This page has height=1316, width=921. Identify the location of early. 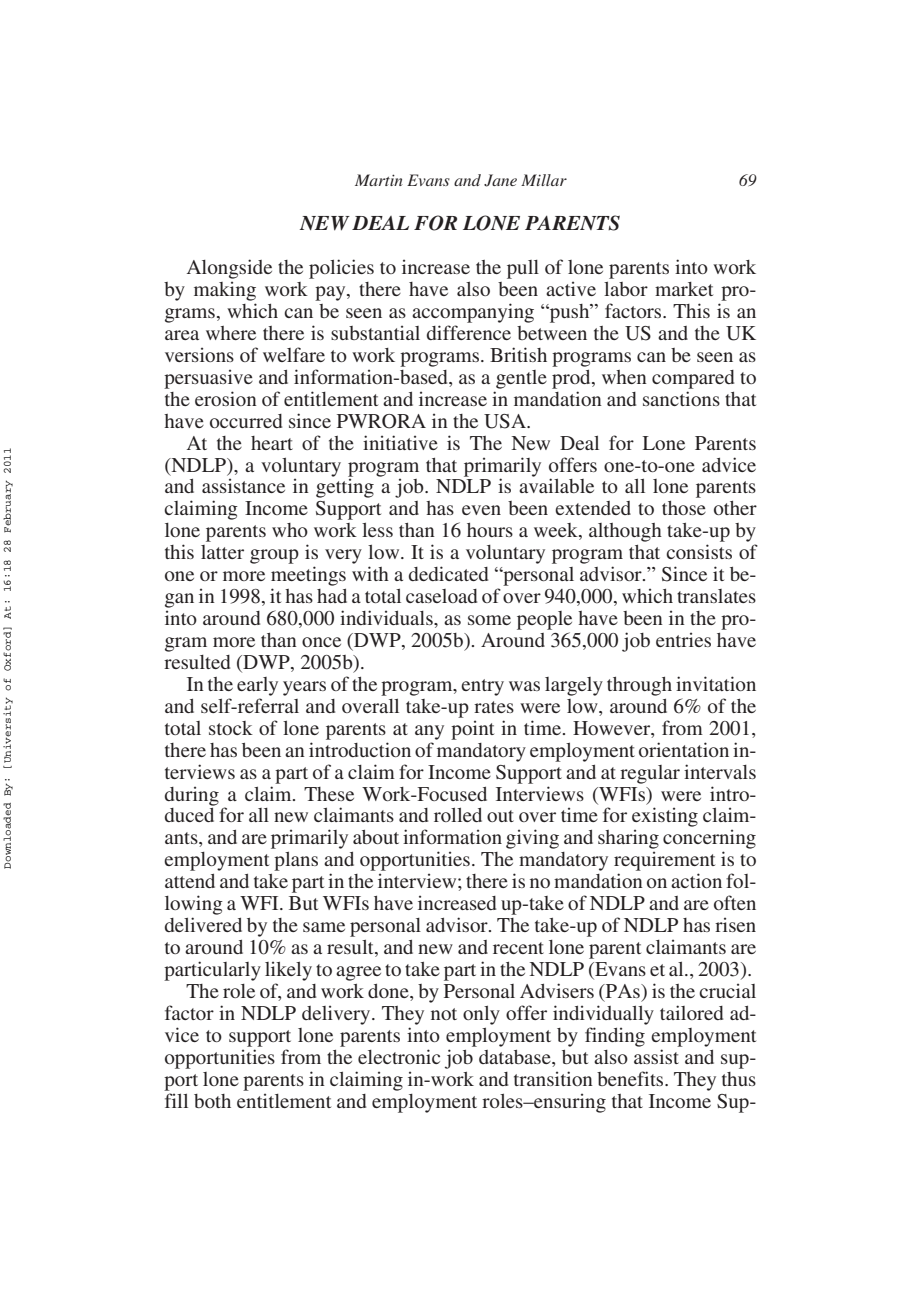
(257, 686).
